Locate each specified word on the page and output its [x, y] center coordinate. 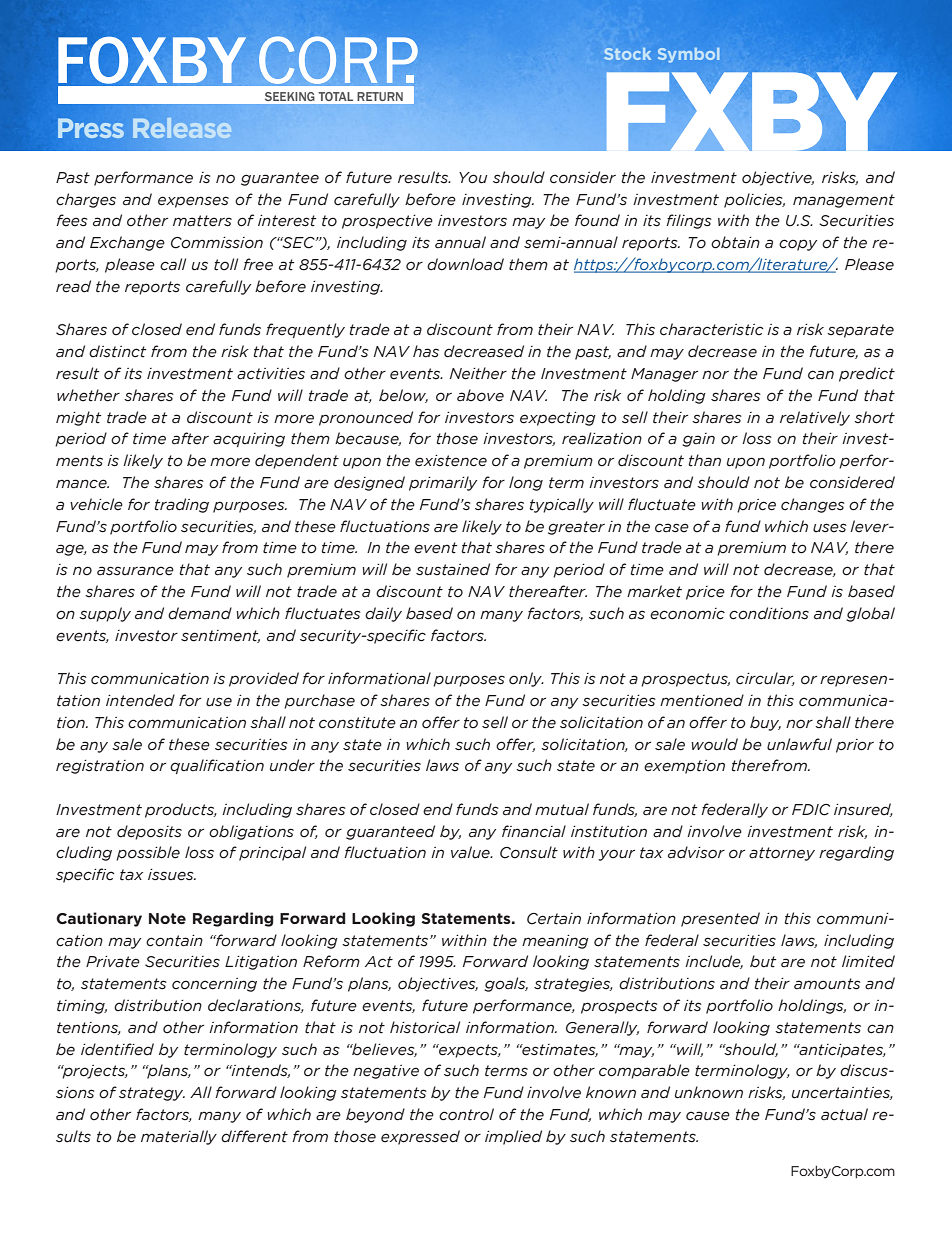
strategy [152, 1094]
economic [687, 614]
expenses [193, 202]
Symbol [688, 55]
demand [200, 613]
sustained [453, 569]
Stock [628, 54]
